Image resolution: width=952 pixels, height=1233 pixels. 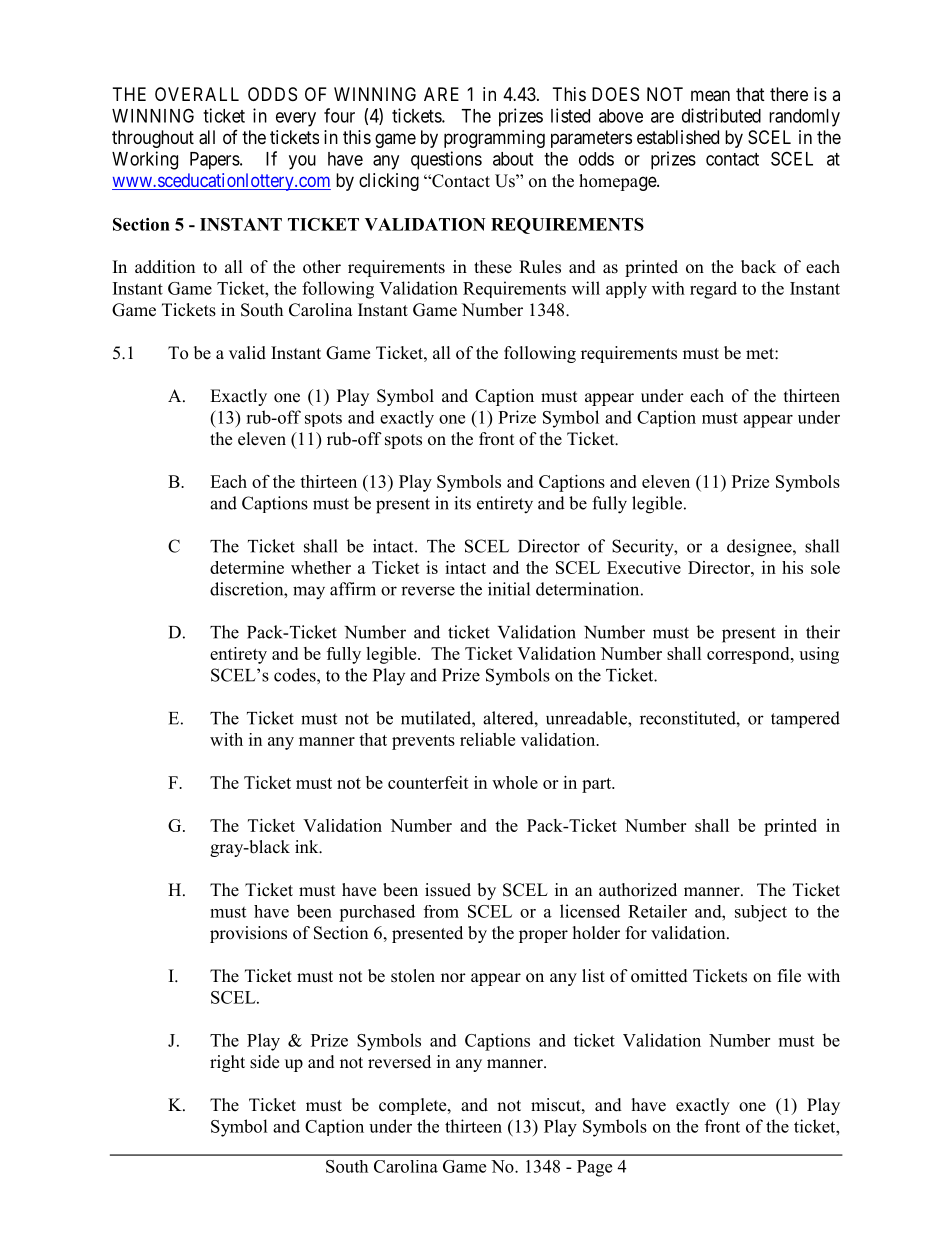 I want to click on right, so click(x=227, y=1063).
